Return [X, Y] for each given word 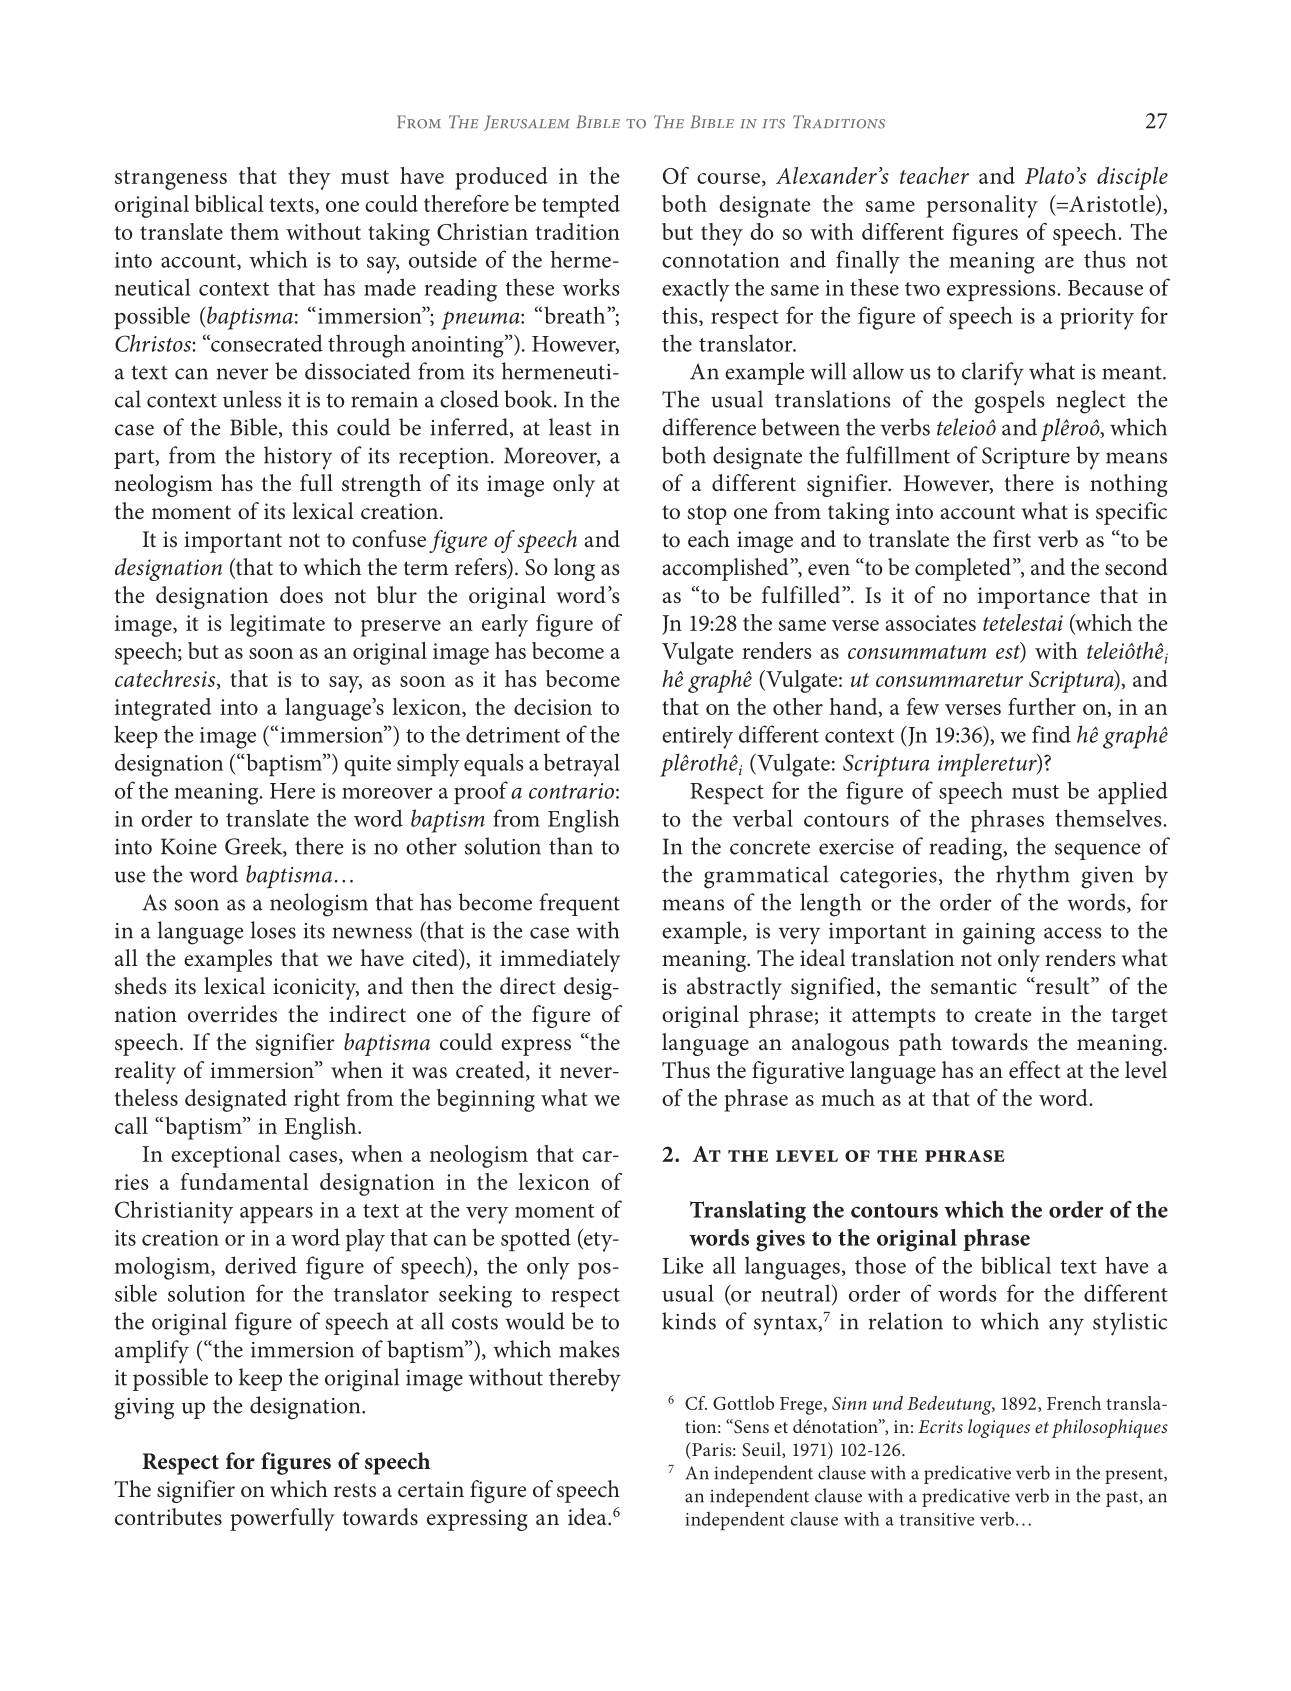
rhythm [1033, 876]
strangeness [171, 180]
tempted [581, 206]
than [571, 846]
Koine [189, 846]
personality [982, 206]
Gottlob [743, 1403]
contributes [168, 1517]
